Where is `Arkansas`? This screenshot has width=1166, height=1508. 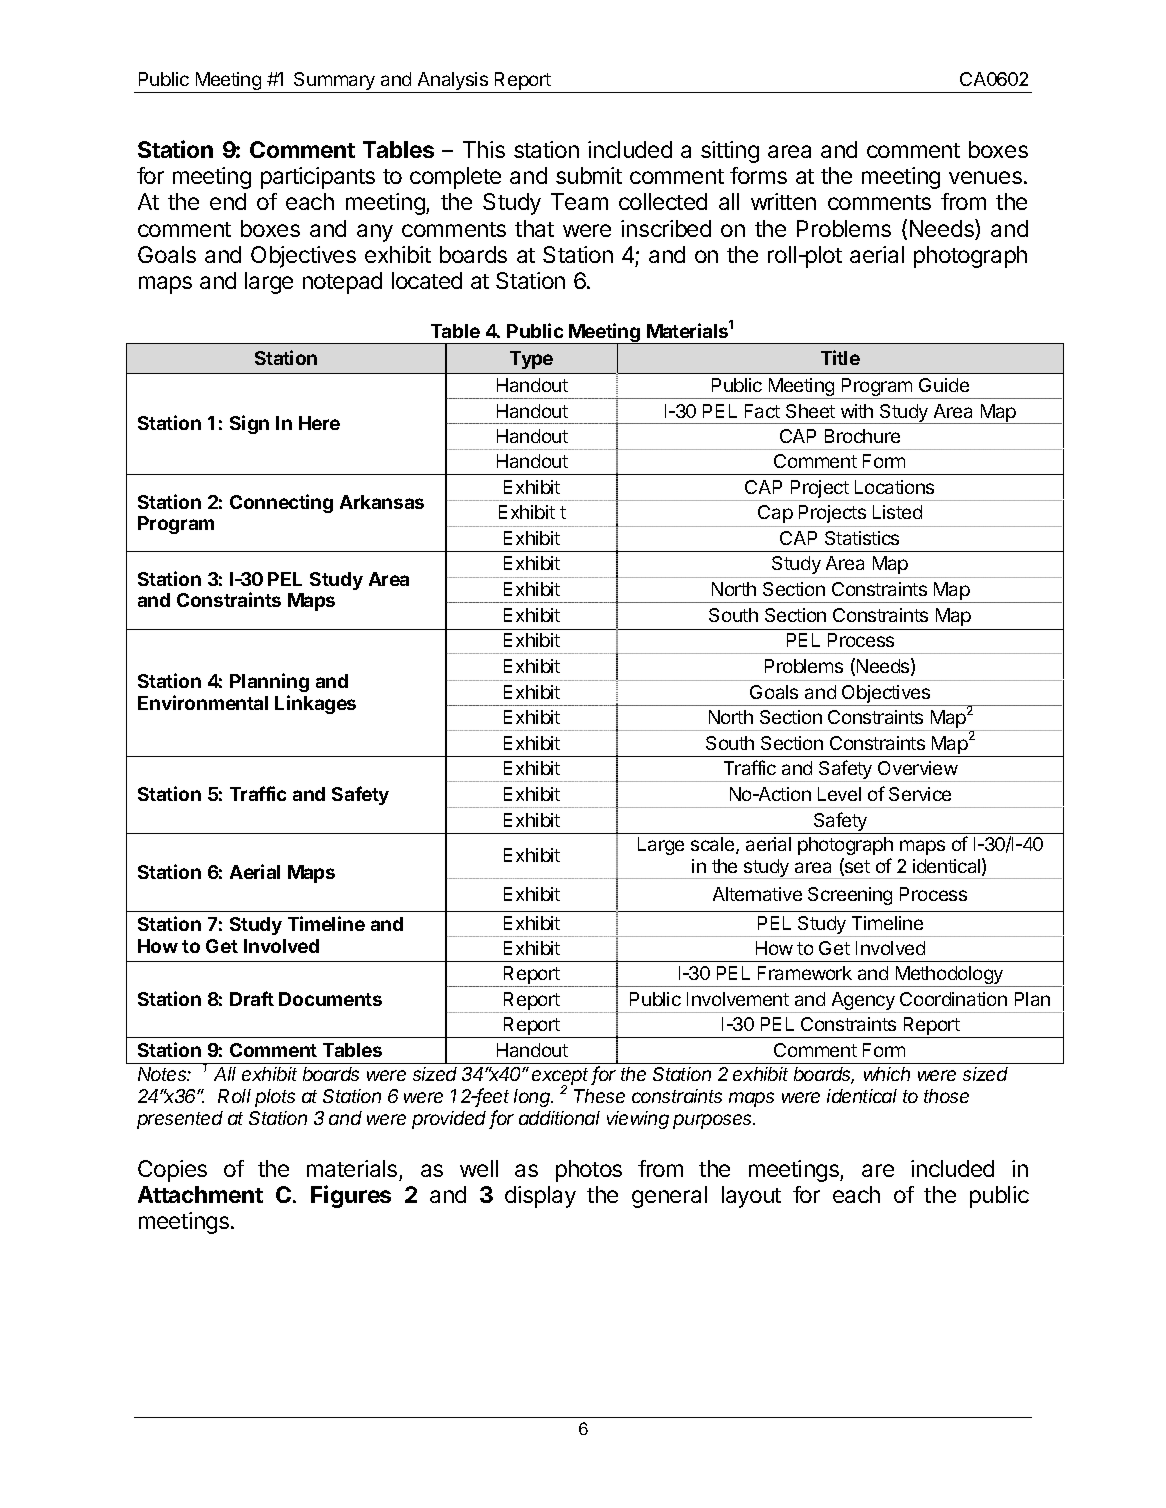
Arkansas is located at coordinates (382, 502).
